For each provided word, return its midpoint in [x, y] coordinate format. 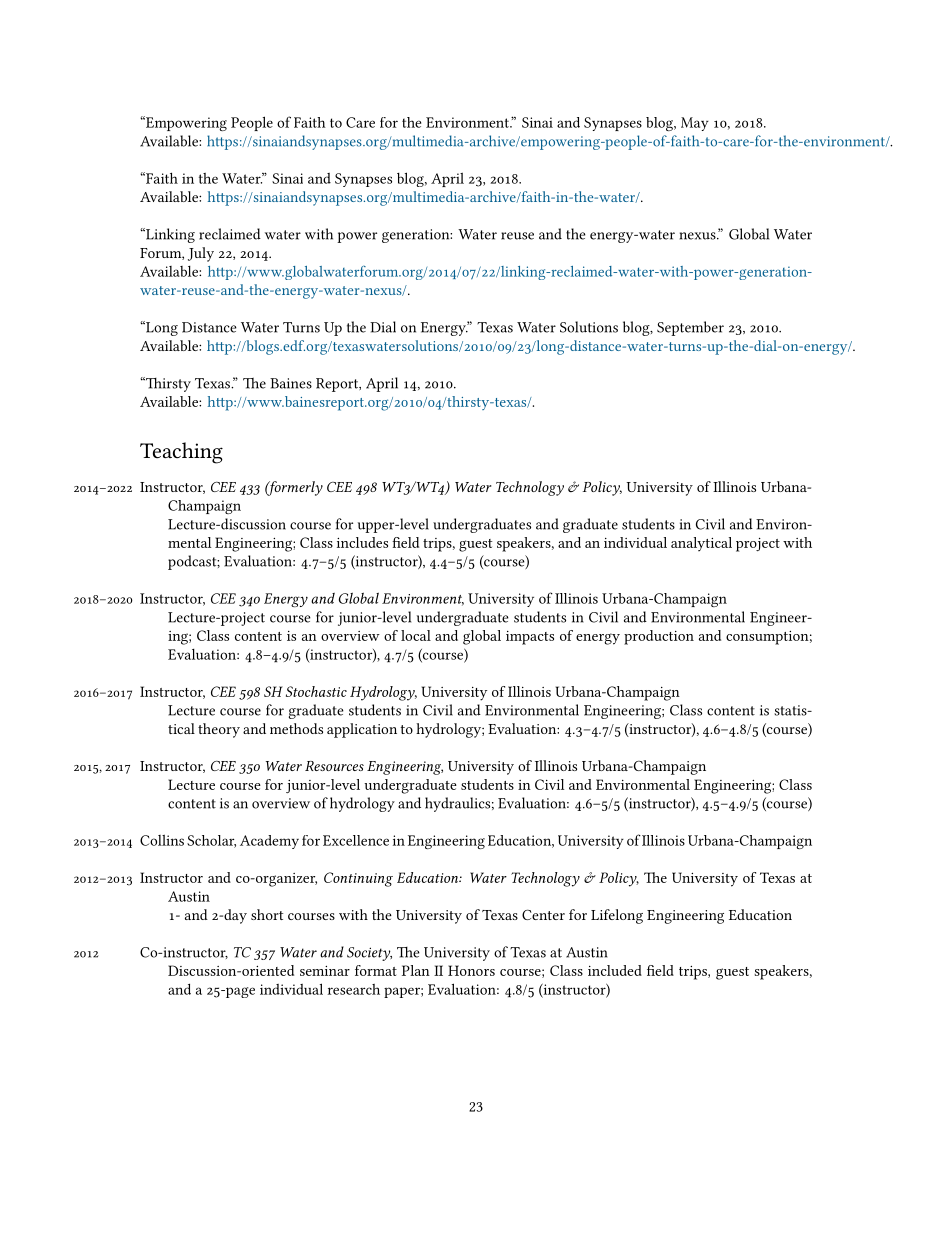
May [695, 124]
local [416, 635]
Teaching [181, 453]
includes [362, 542]
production [659, 637]
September [690, 328]
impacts [530, 638]
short [267, 914]
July [201, 254]
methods [296, 728]
